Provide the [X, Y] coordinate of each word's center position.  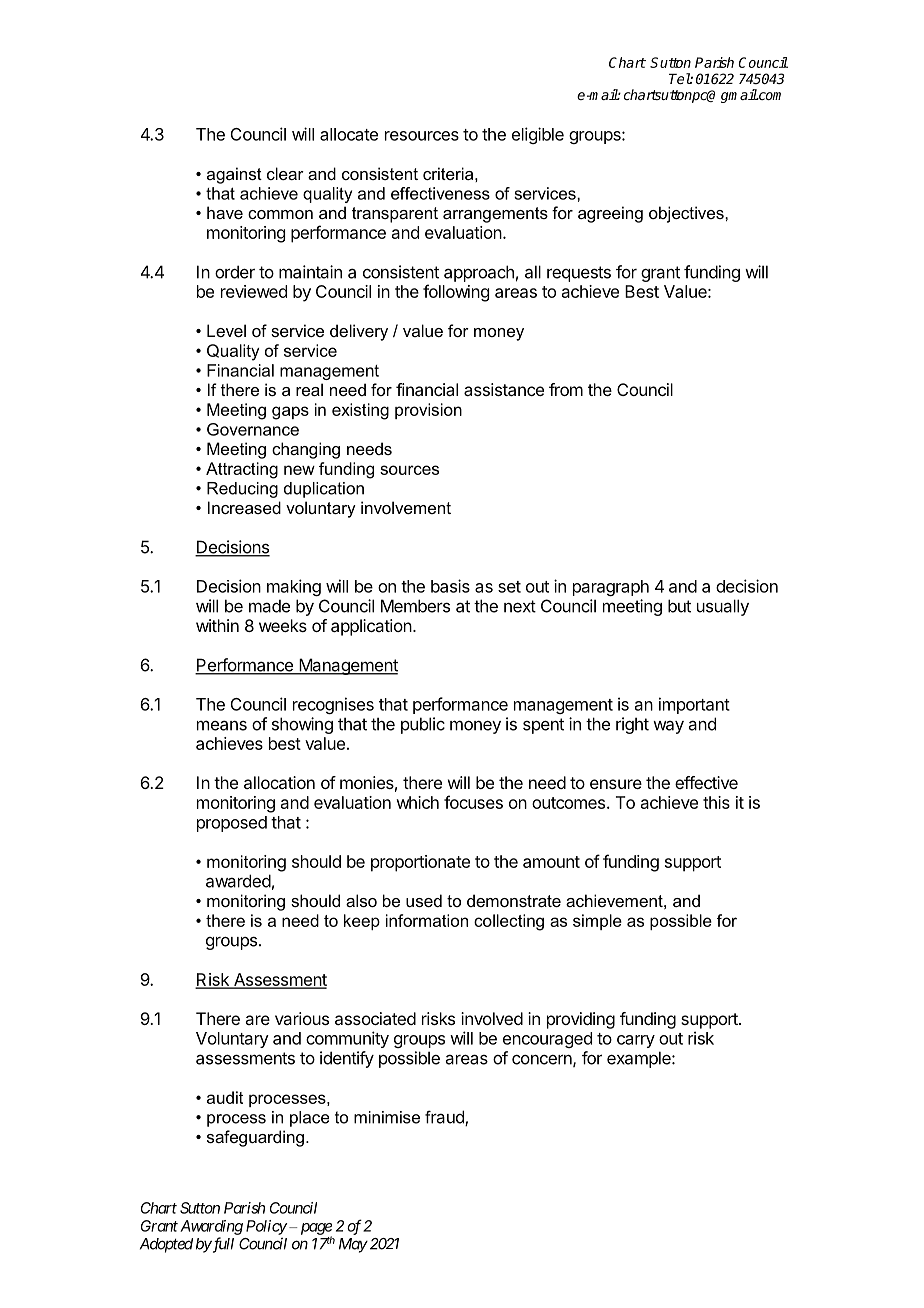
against [234, 175]
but [679, 606]
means [222, 725]
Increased [244, 507]
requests [579, 274]
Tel [680, 78]
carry [636, 1041]
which [417, 802]
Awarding [211, 1227]
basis [450, 586]
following [456, 293]
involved [492, 1018]
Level [226, 330]
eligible [538, 135]
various [302, 1018]
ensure [616, 784]
